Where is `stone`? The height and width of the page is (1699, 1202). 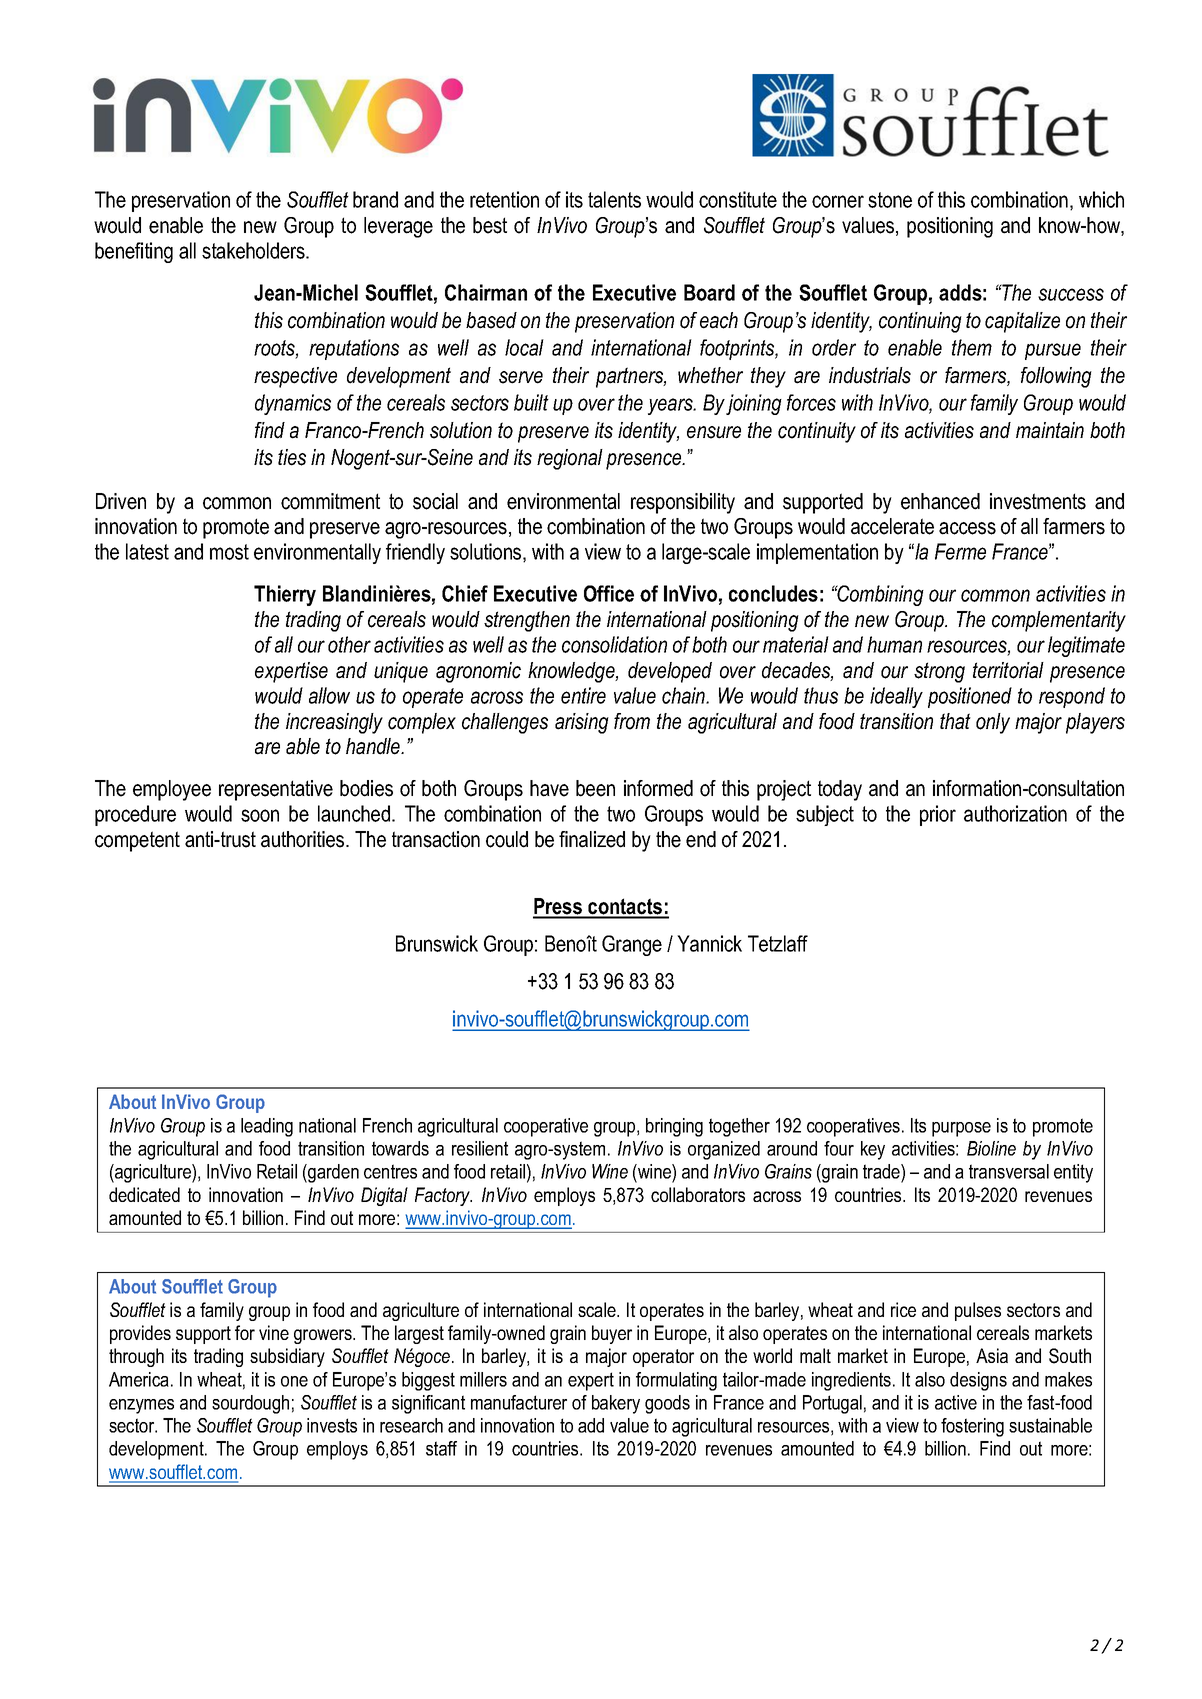
stone is located at coordinates (890, 200).
